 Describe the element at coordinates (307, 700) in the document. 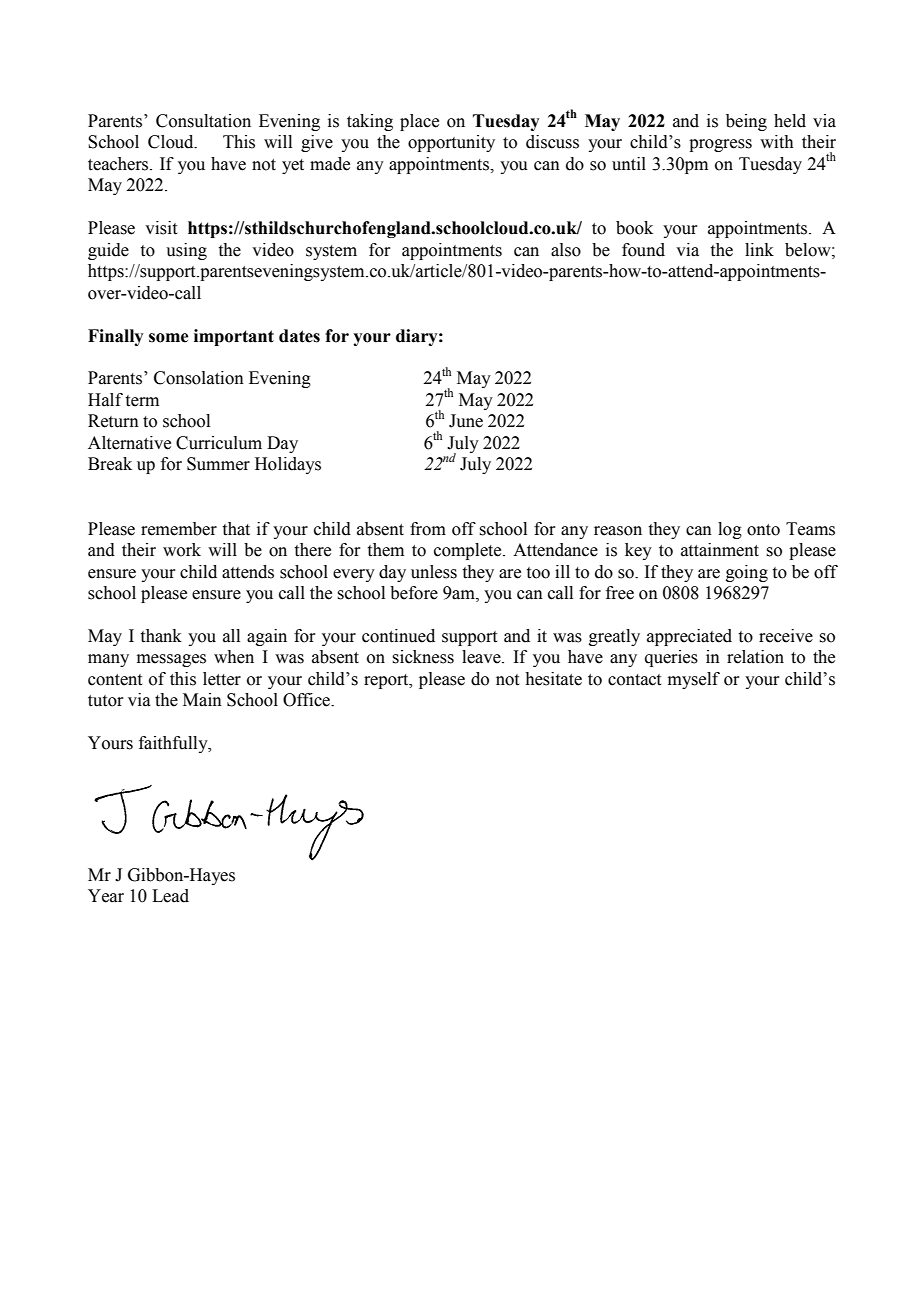

I see `Office` at that location.
